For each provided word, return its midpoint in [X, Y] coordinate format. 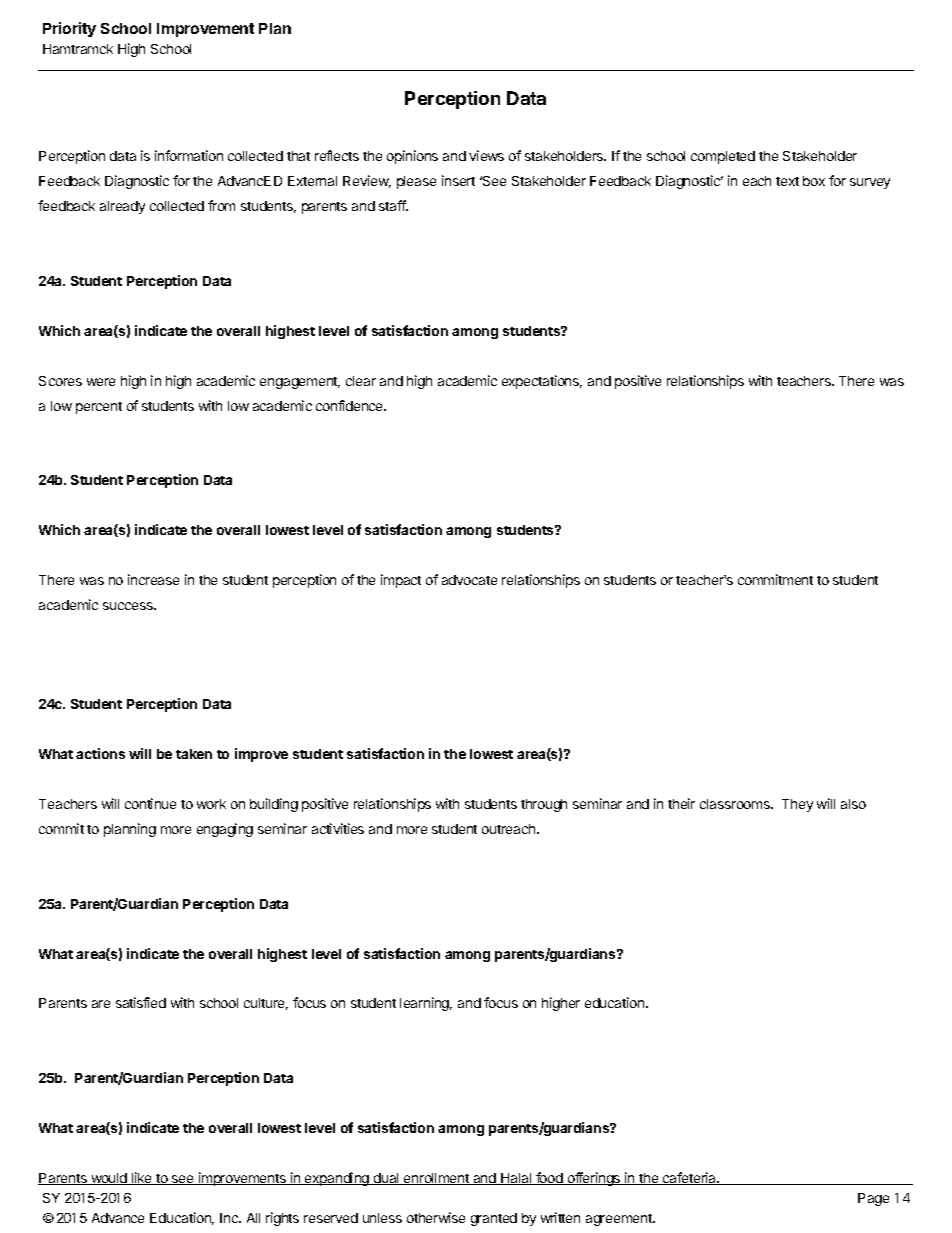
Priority [69, 29]
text [787, 181]
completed [723, 157]
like [142, 1178]
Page [873, 1199]
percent [99, 408]
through [544, 805]
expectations [542, 382]
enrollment [436, 1179]
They [797, 805]
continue [150, 803]
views [486, 155]
